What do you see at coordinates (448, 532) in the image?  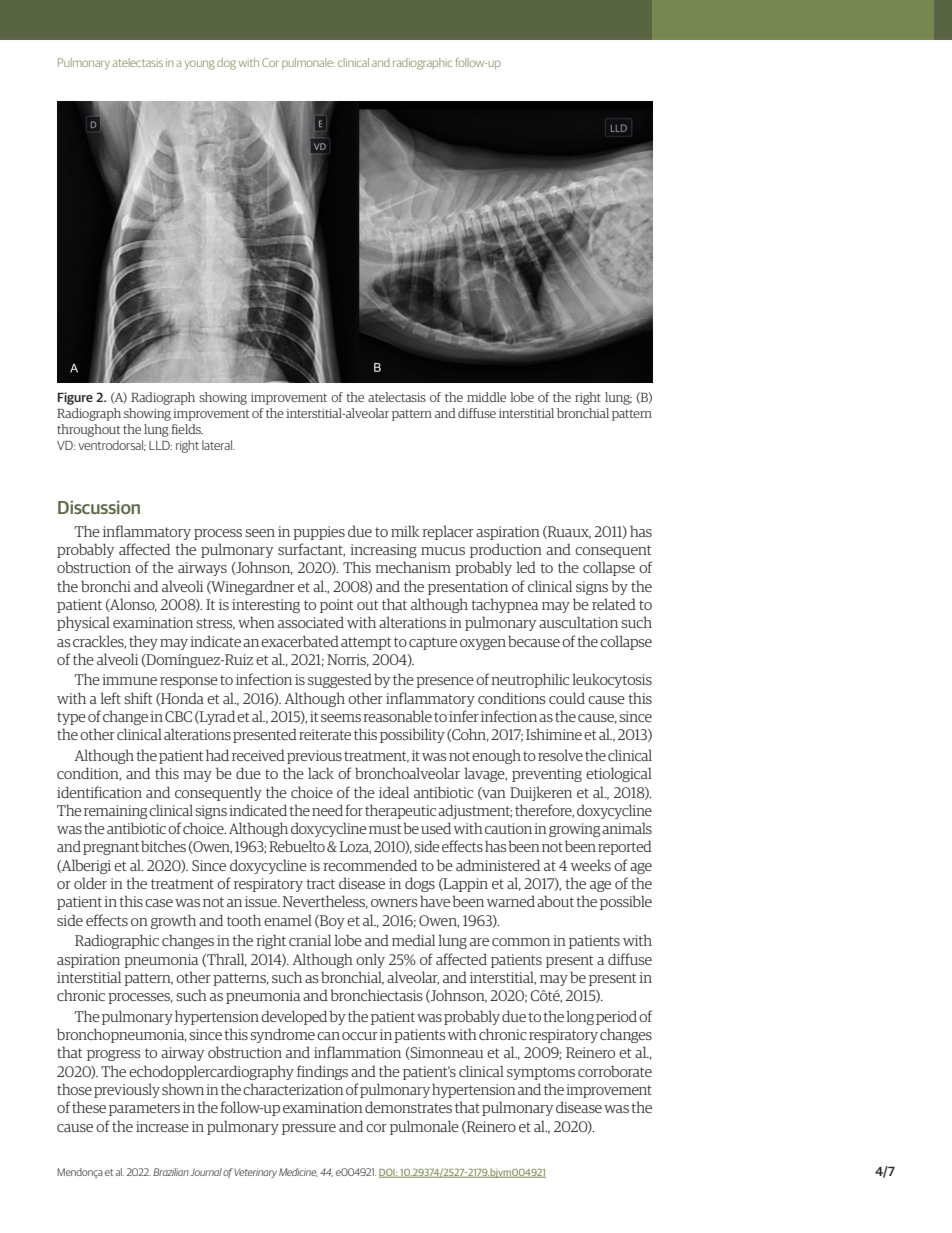 I see `replacer` at bounding box center [448, 532].
